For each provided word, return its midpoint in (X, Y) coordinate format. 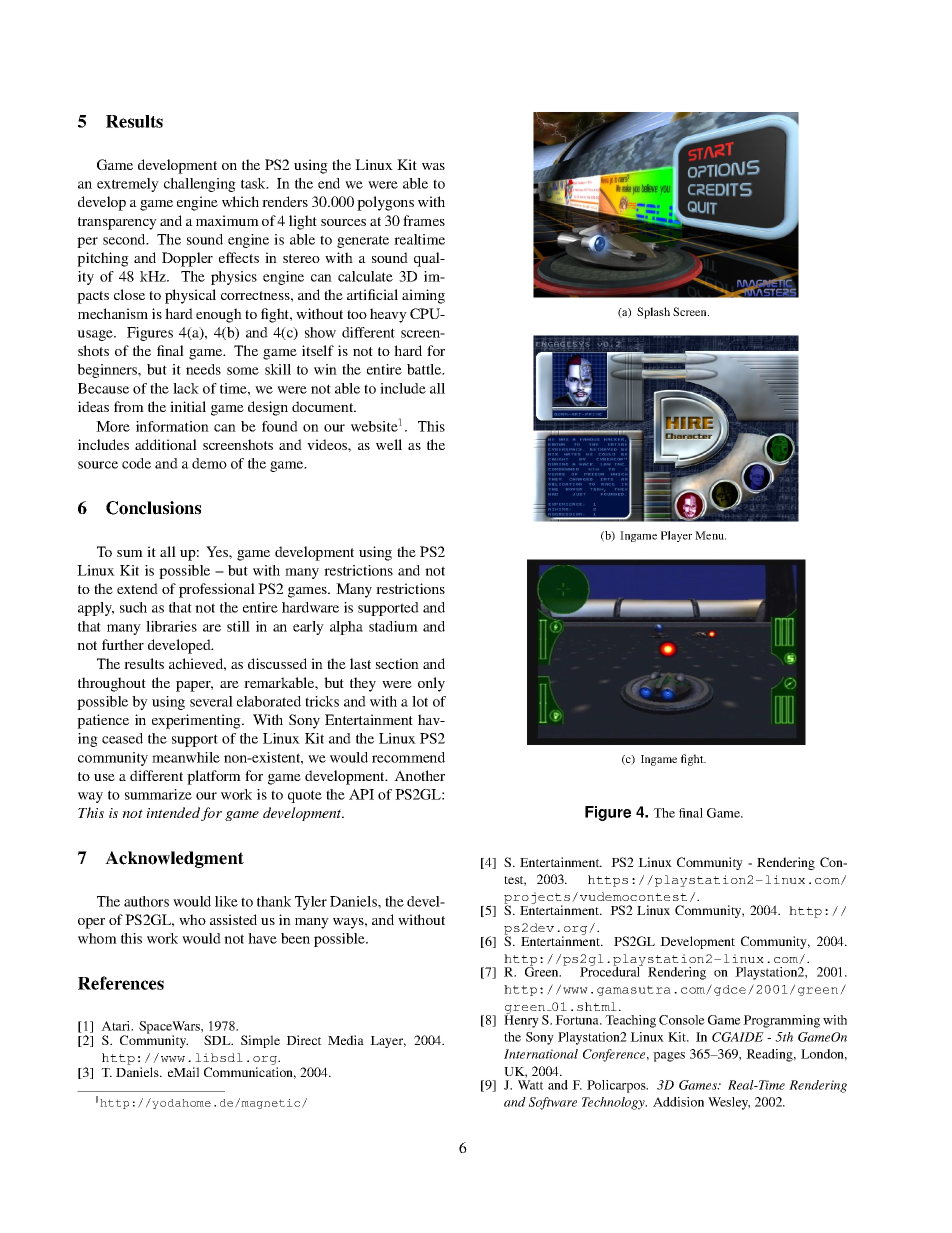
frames (424, 220)
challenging (200, 185)
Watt (531, 1085)
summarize (158, 794)
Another (419, 775)
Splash (653, 313)
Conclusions (153, 508)
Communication (250, 1073)
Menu (710, 535)
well (389, 444)
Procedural (611, 971)
